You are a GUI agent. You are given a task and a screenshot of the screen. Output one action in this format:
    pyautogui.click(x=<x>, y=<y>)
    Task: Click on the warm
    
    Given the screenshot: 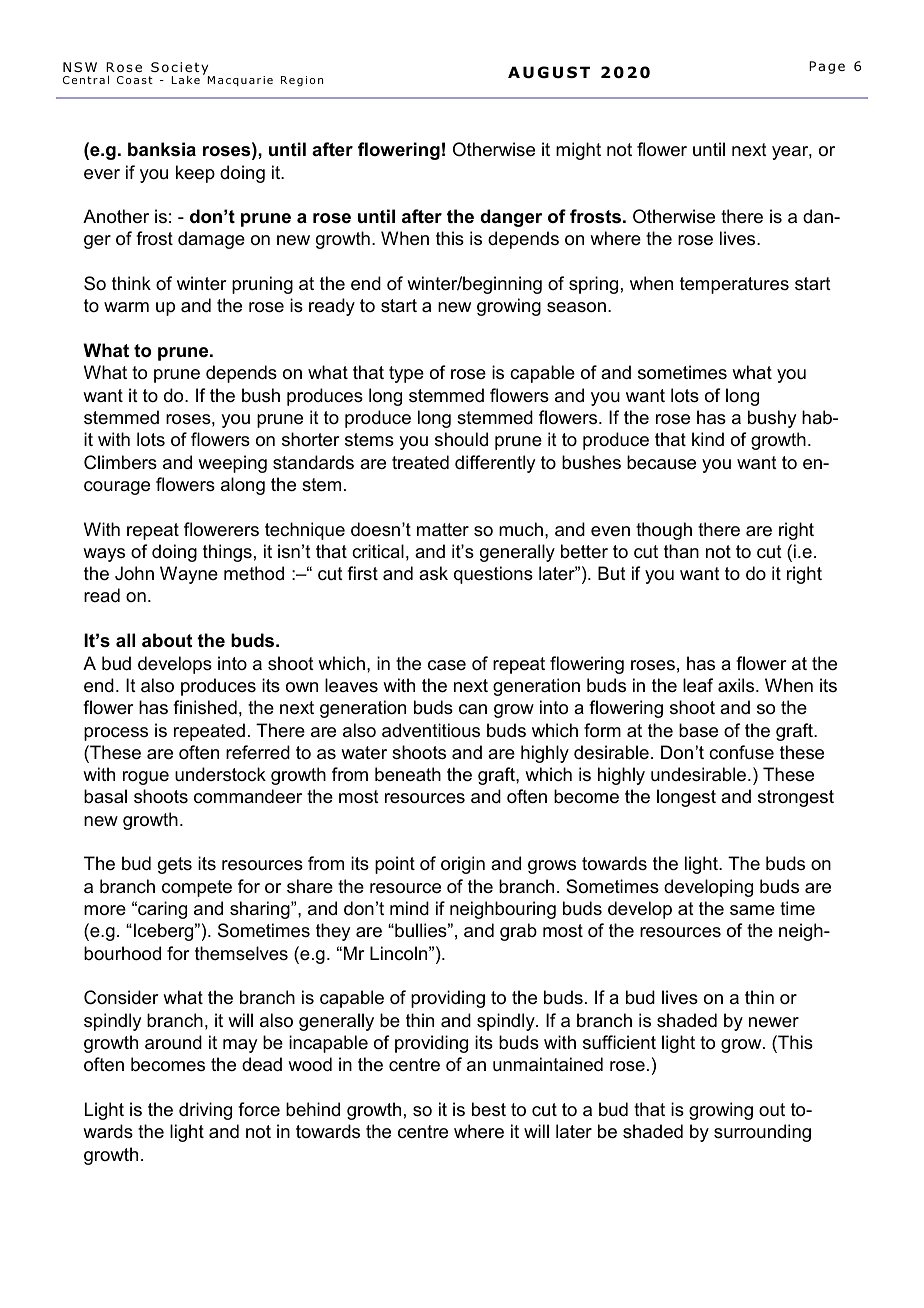 What is the action you would take?
    pyautogui.click(x=126, y=307)
